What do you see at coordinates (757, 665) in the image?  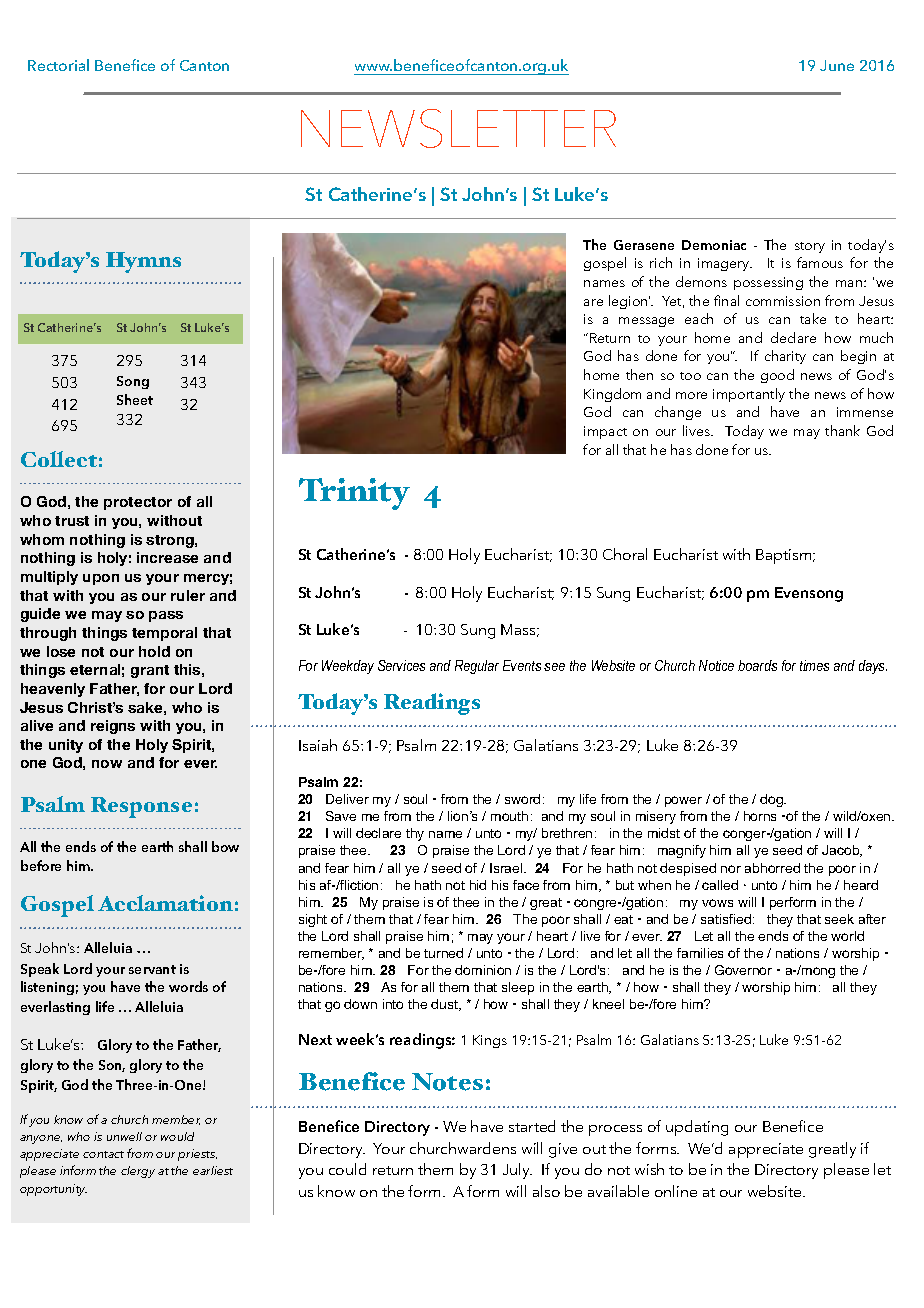 I see `boards` at bounding box center [757, 665].
